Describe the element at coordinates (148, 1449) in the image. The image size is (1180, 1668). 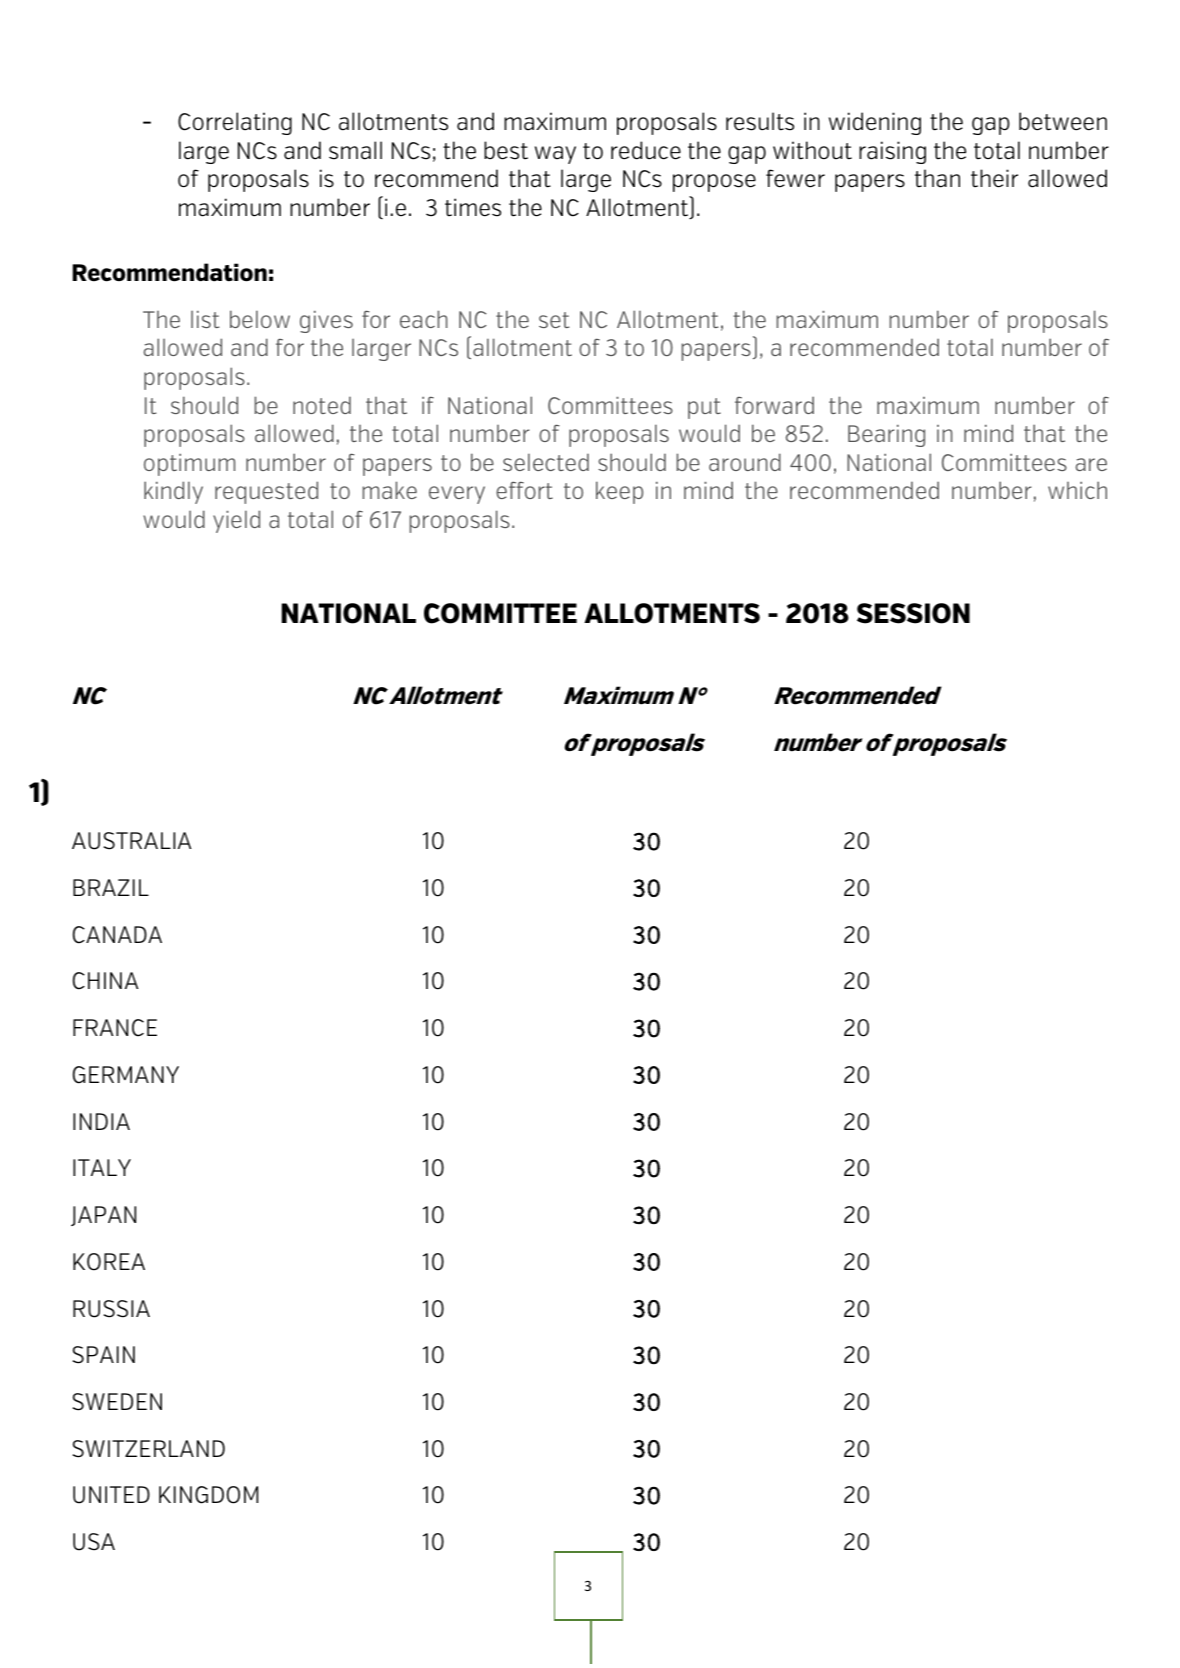
I see `SWITZERLAND` at that location.
